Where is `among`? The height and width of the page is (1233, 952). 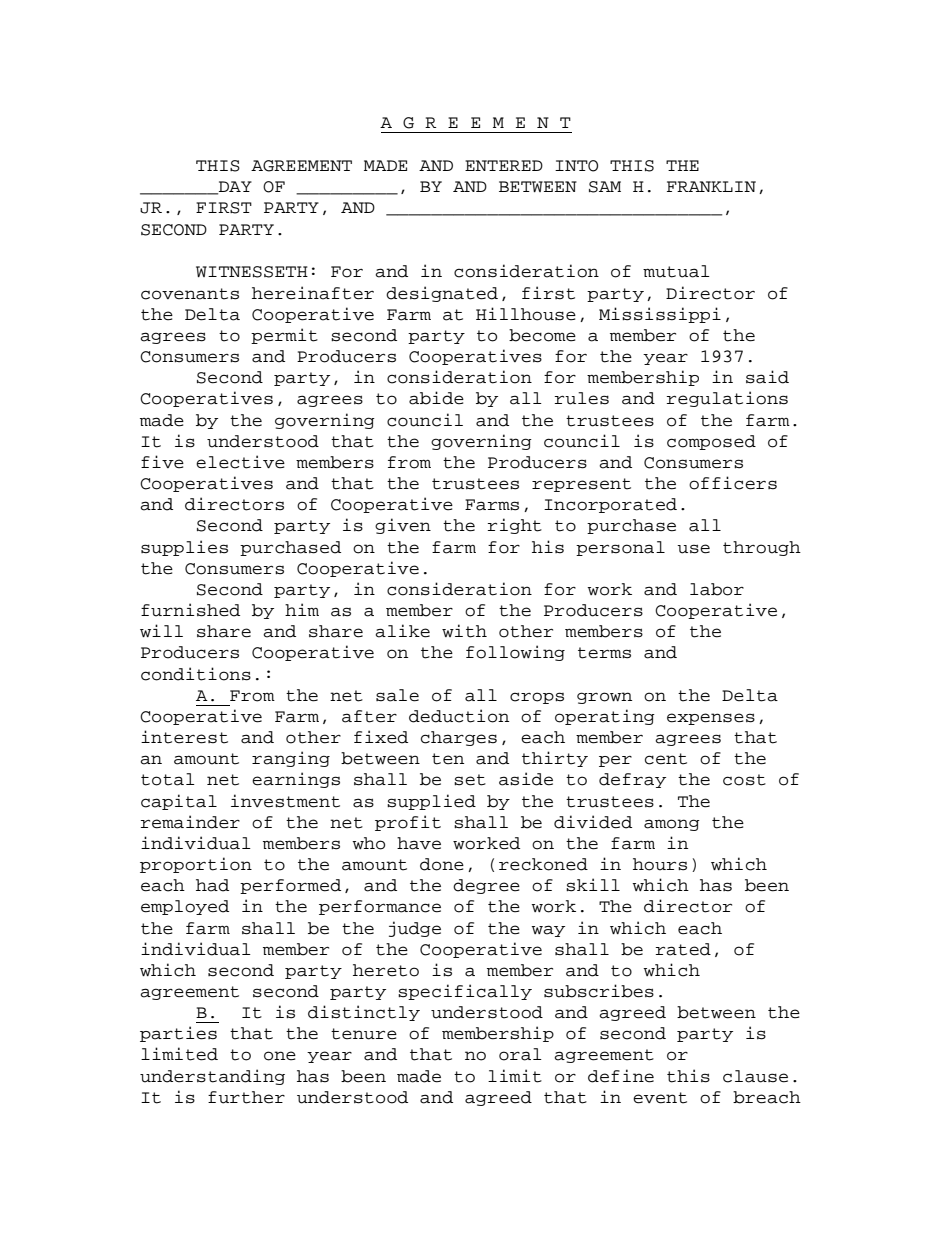 among is located at coordinates (672, 825).
